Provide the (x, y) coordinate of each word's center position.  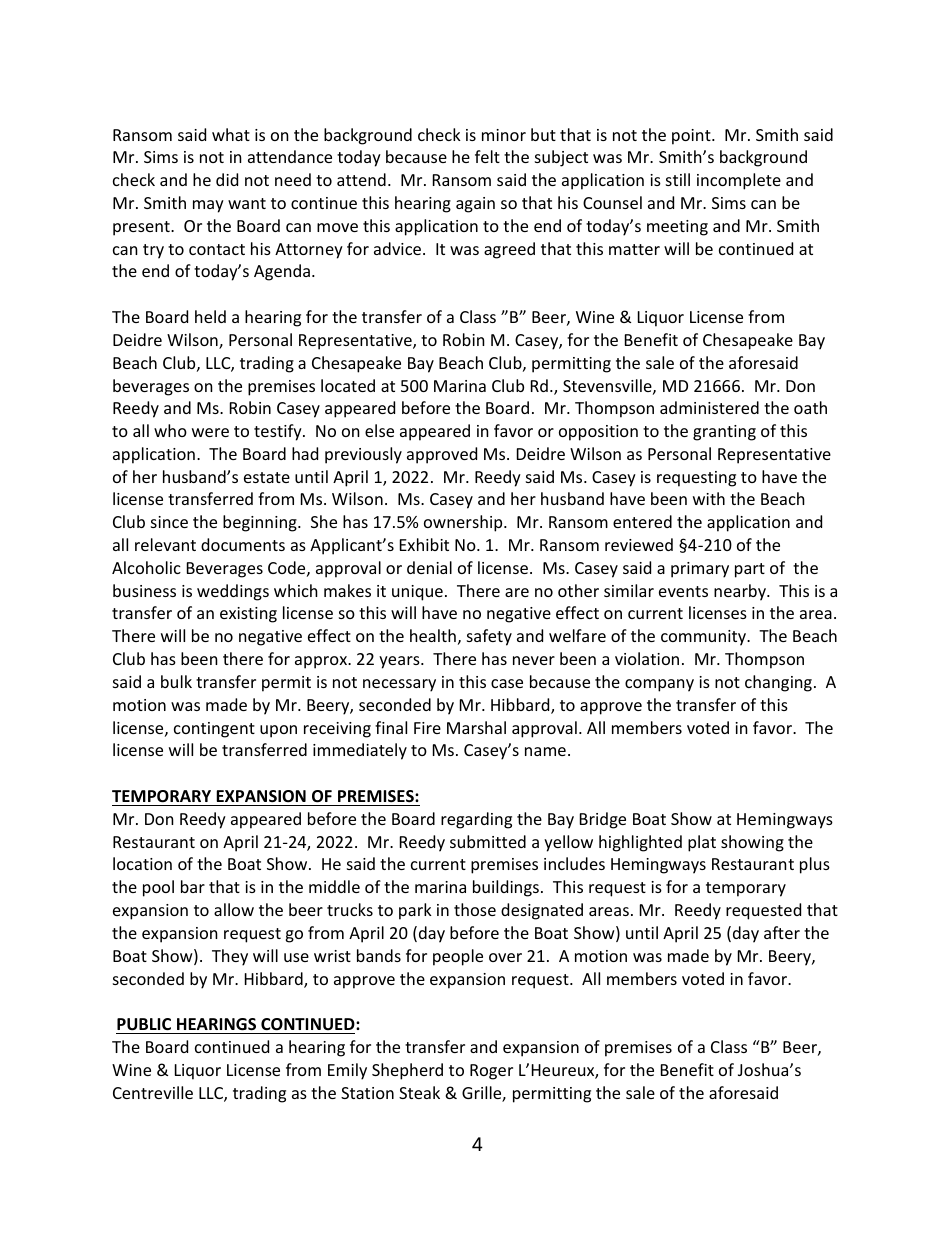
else (379, 430)
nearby (741, 592)
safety (489, 637)
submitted (488, 841)
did (227, 179)
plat (702, 843)
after (782, 932)
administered (709, 407)
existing (248, 615)
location (142, 863)
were (210, 432)
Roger (491, 1072)
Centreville (153, 1092)
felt (487, 156)
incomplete (739, 181)
